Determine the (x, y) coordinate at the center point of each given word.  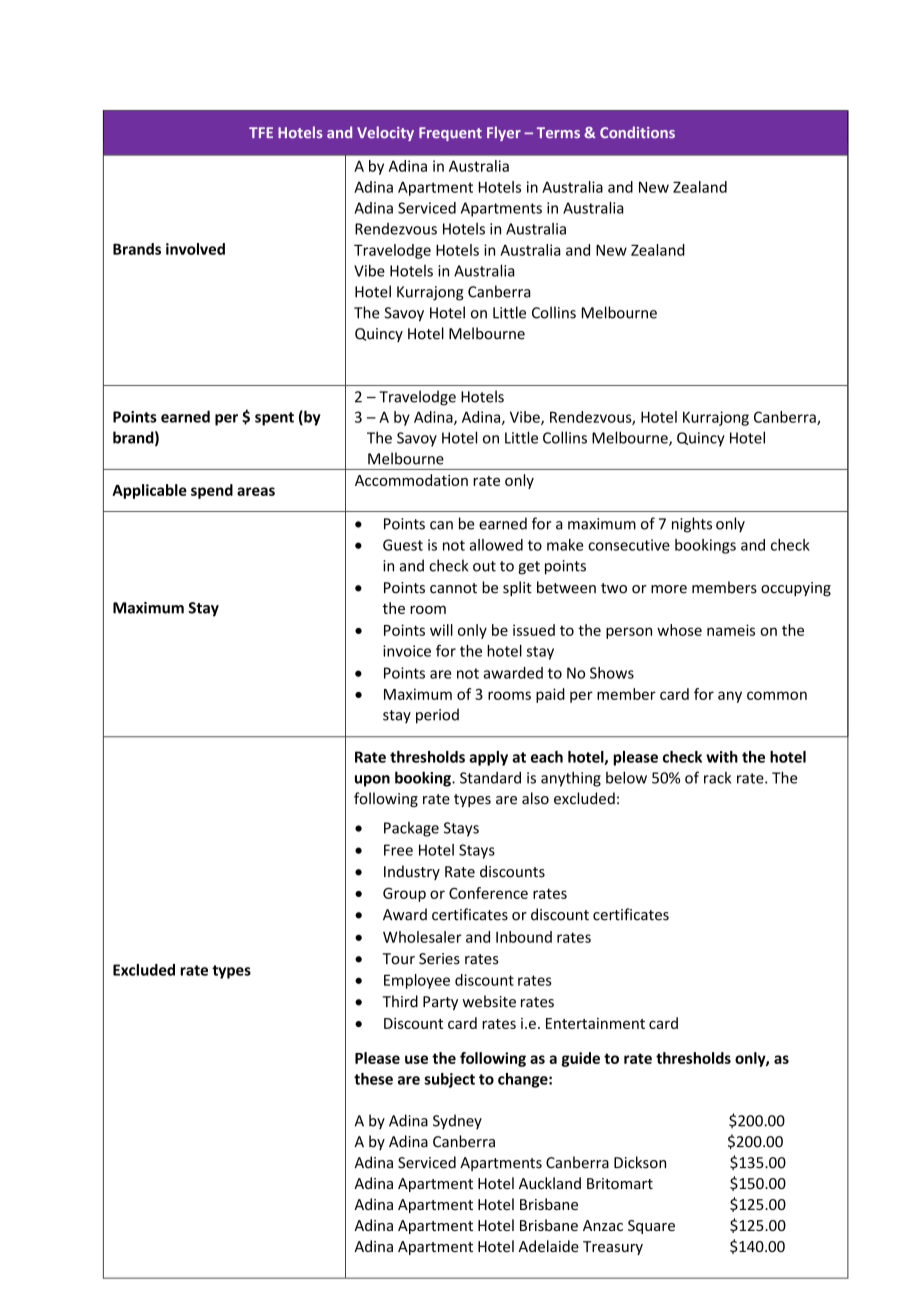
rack (717, 778)
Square (651, 1227)
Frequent (450, 134)
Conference (488, 893)
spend (212, 491)
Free (398, 850)
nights (692, 525)
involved (195, 249)
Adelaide (548, 1246)
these (373, 1079)
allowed (496, 545)
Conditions (637, 132)
